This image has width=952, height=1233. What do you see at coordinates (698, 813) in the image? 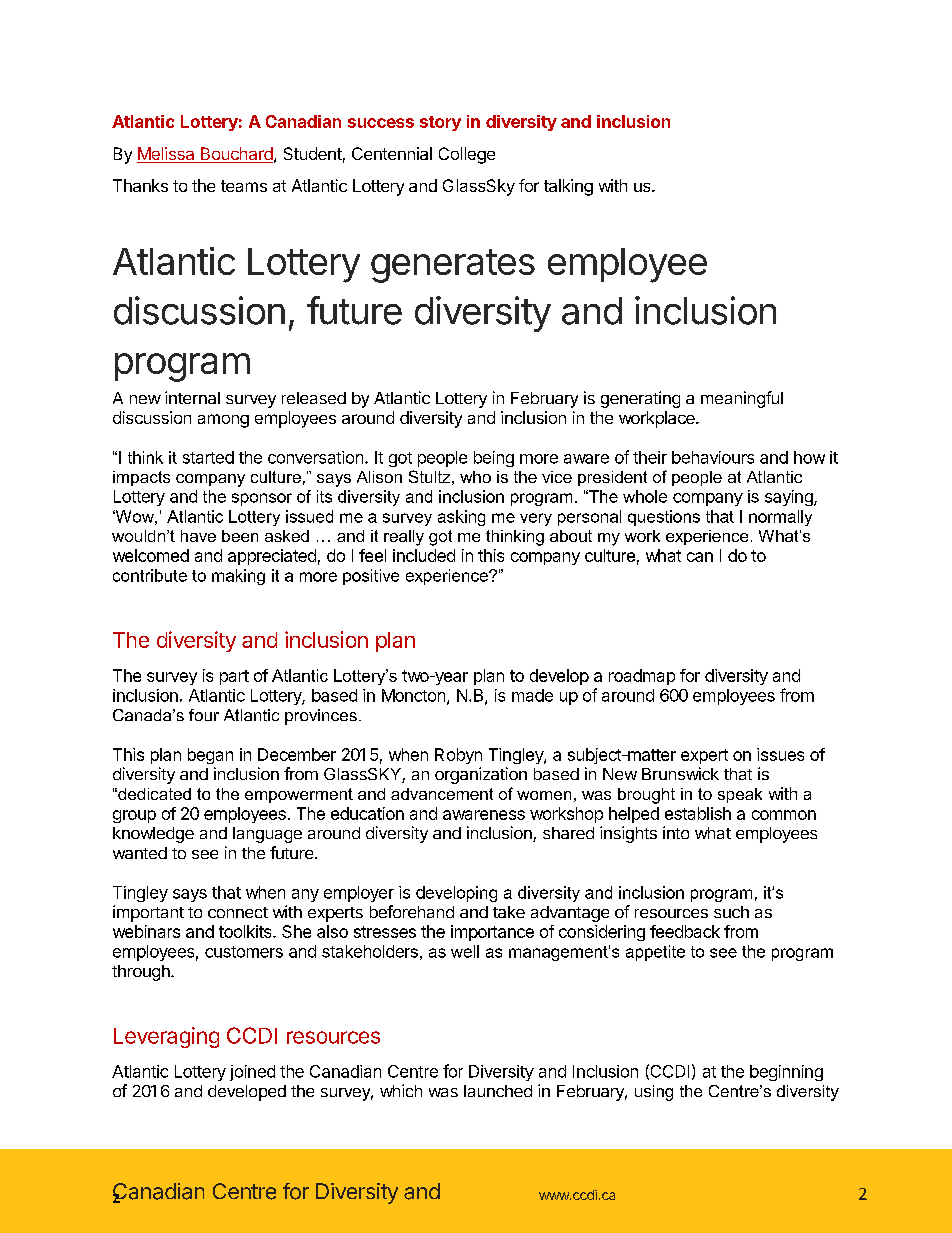
I see `establish` at bounding box center [698, 813].
